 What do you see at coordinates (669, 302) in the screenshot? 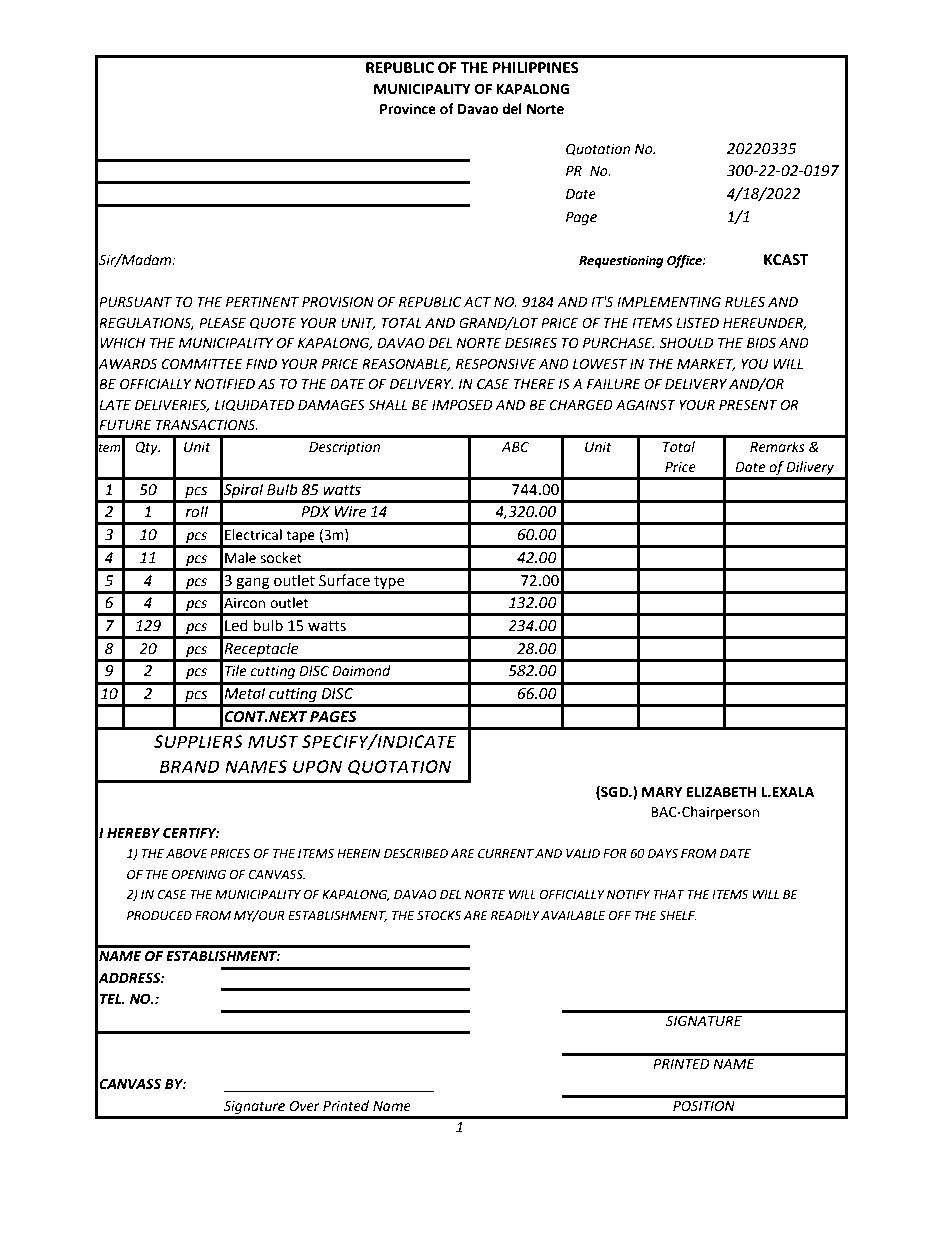
I see `IMPLEMENTING` at bounding box center [669, 302].
